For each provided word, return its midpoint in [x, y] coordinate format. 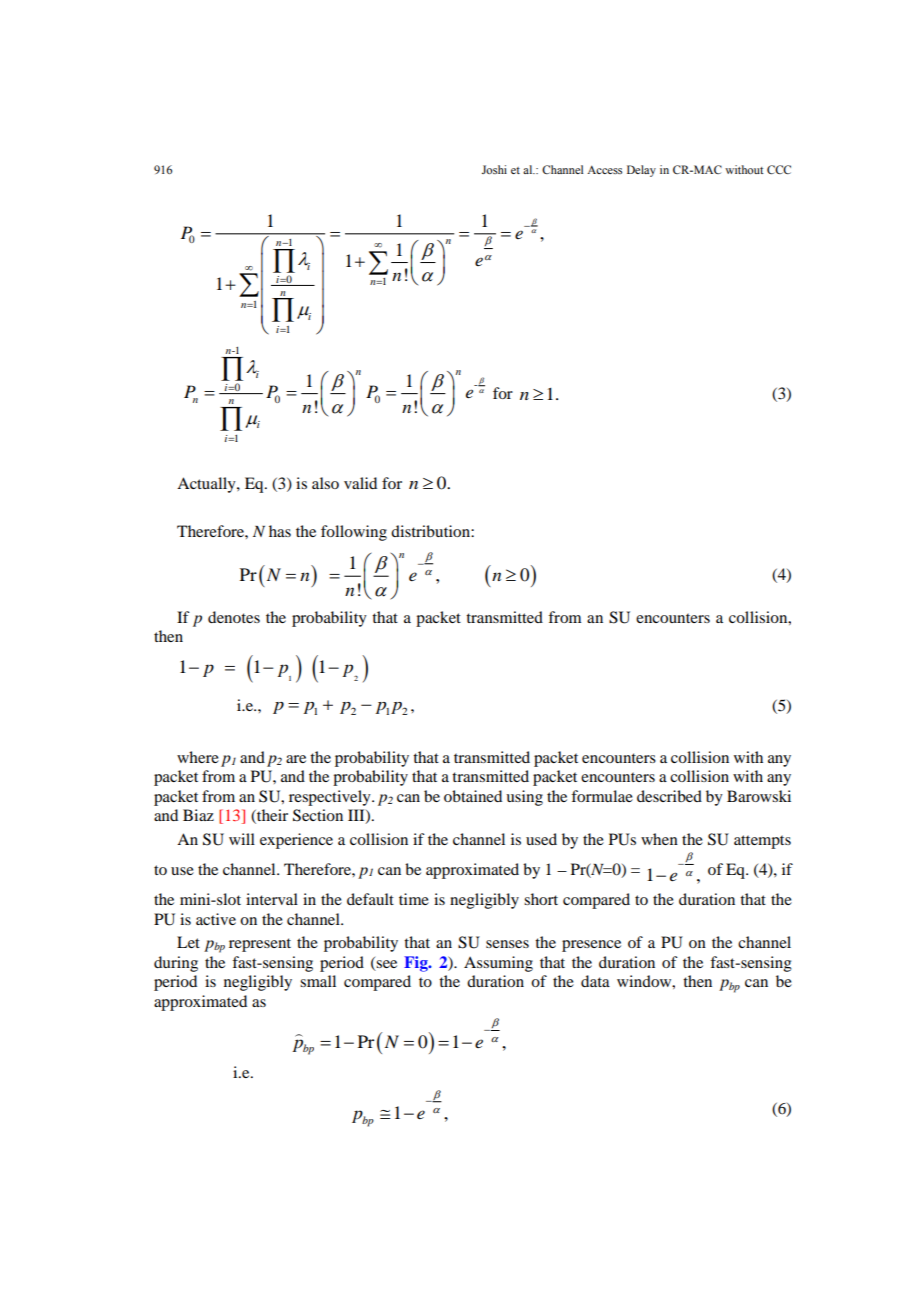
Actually [207, 485]
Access [604, 170]
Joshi [494, 169]
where [198, 757]
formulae [602, 796]
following [354, 533]
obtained [473, 796]
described [669, 796]
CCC [779, 169]
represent [260, 945]
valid [360, 483]
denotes [234, 617]
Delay [641, 171]
